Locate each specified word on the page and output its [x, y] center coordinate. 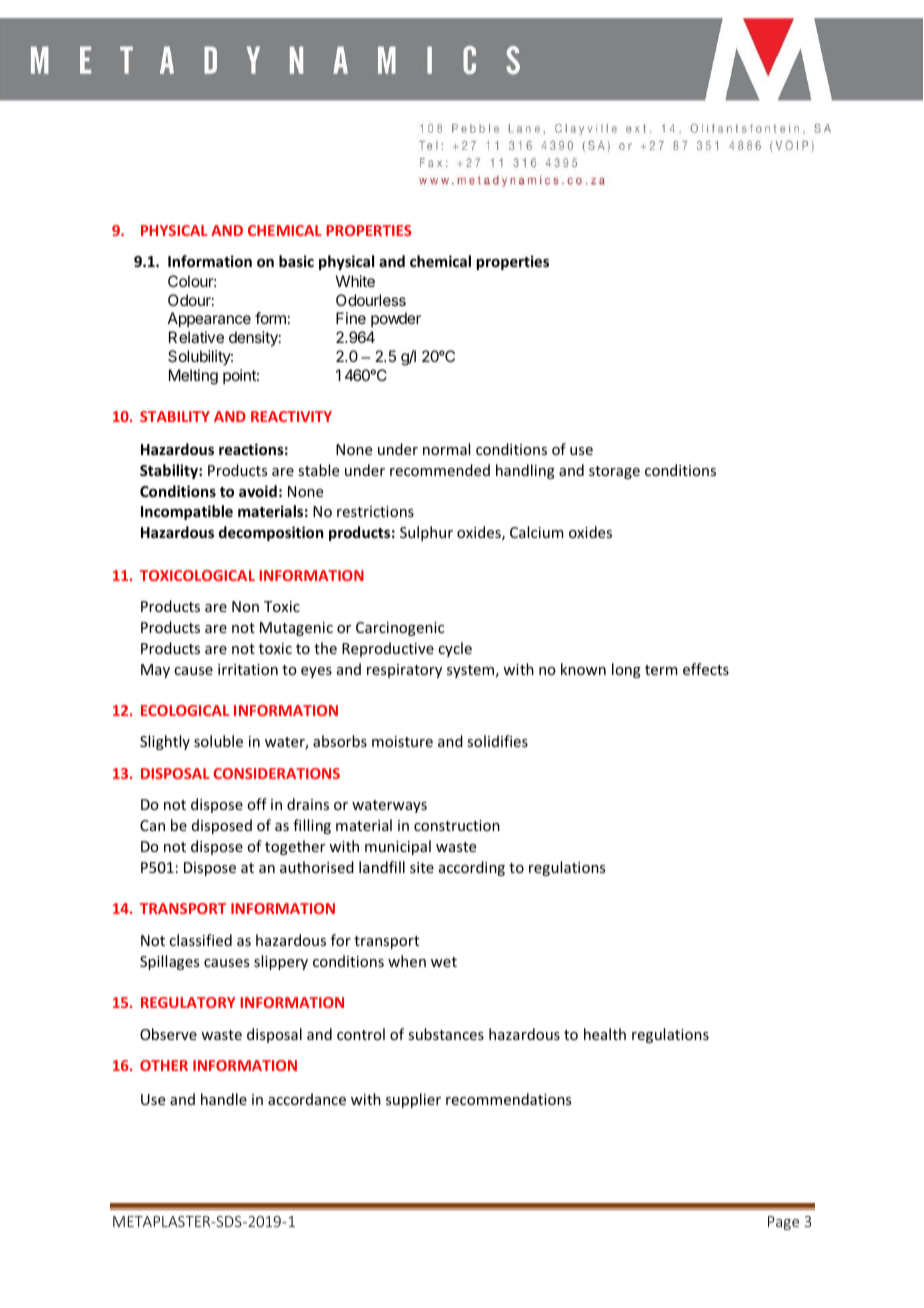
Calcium [537, 532]
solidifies [497, 741]
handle [224, 1099]
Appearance [209, 320]
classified [200, 940]
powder [396, 319]
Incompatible [187, 512]
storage [614, 472]
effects [706, 669]
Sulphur [426, 533]
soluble [218, 741]
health [605, 1034]
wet [444, 962]
